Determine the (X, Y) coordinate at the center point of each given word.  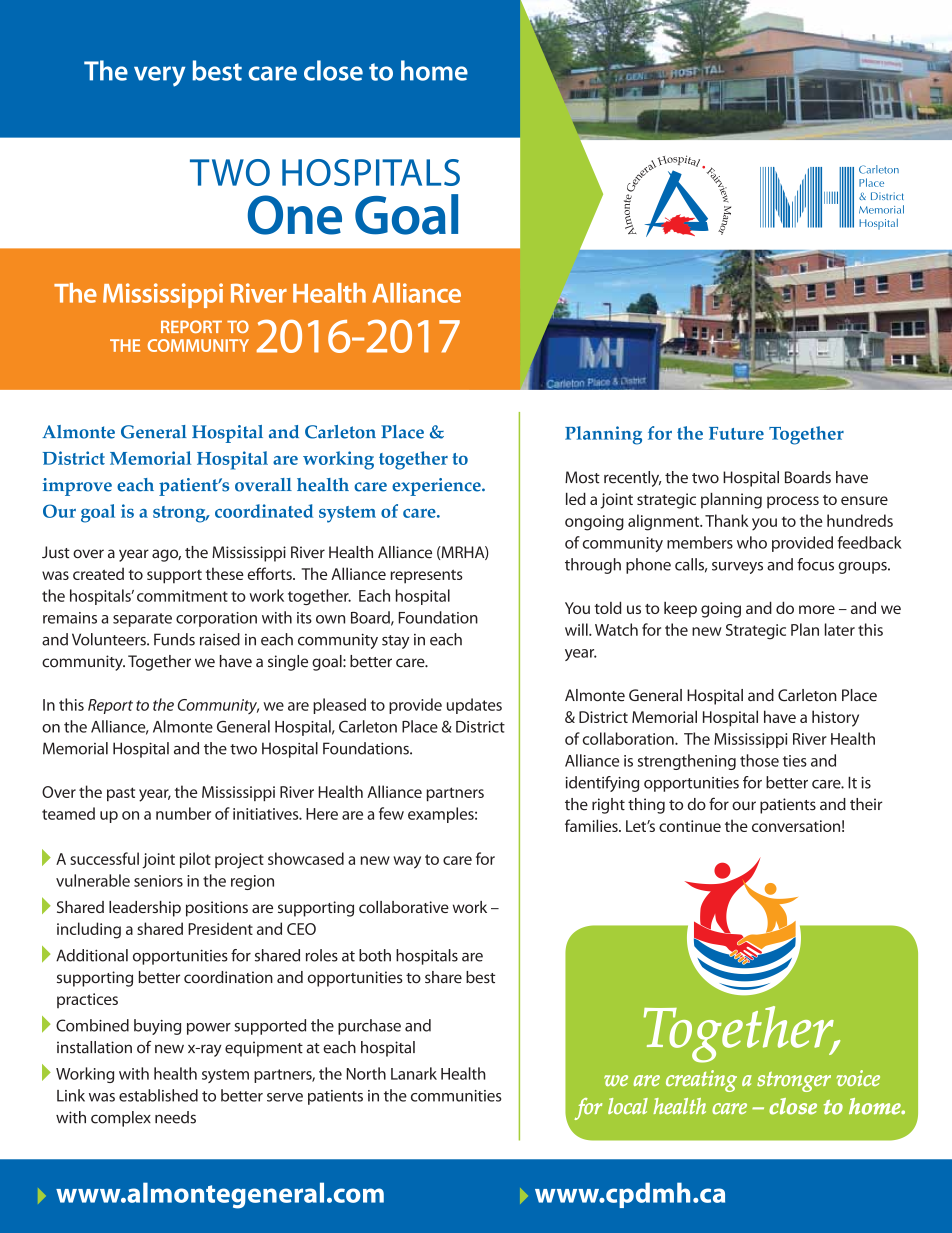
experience (437, 487)
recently (632, 479)
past (121, 794)
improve (77, 487)
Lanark (414, 1073)
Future (736, 433)
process (793, 502)
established (158, 1095)
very (159, 76)
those (759, 760)
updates (474, 706)
